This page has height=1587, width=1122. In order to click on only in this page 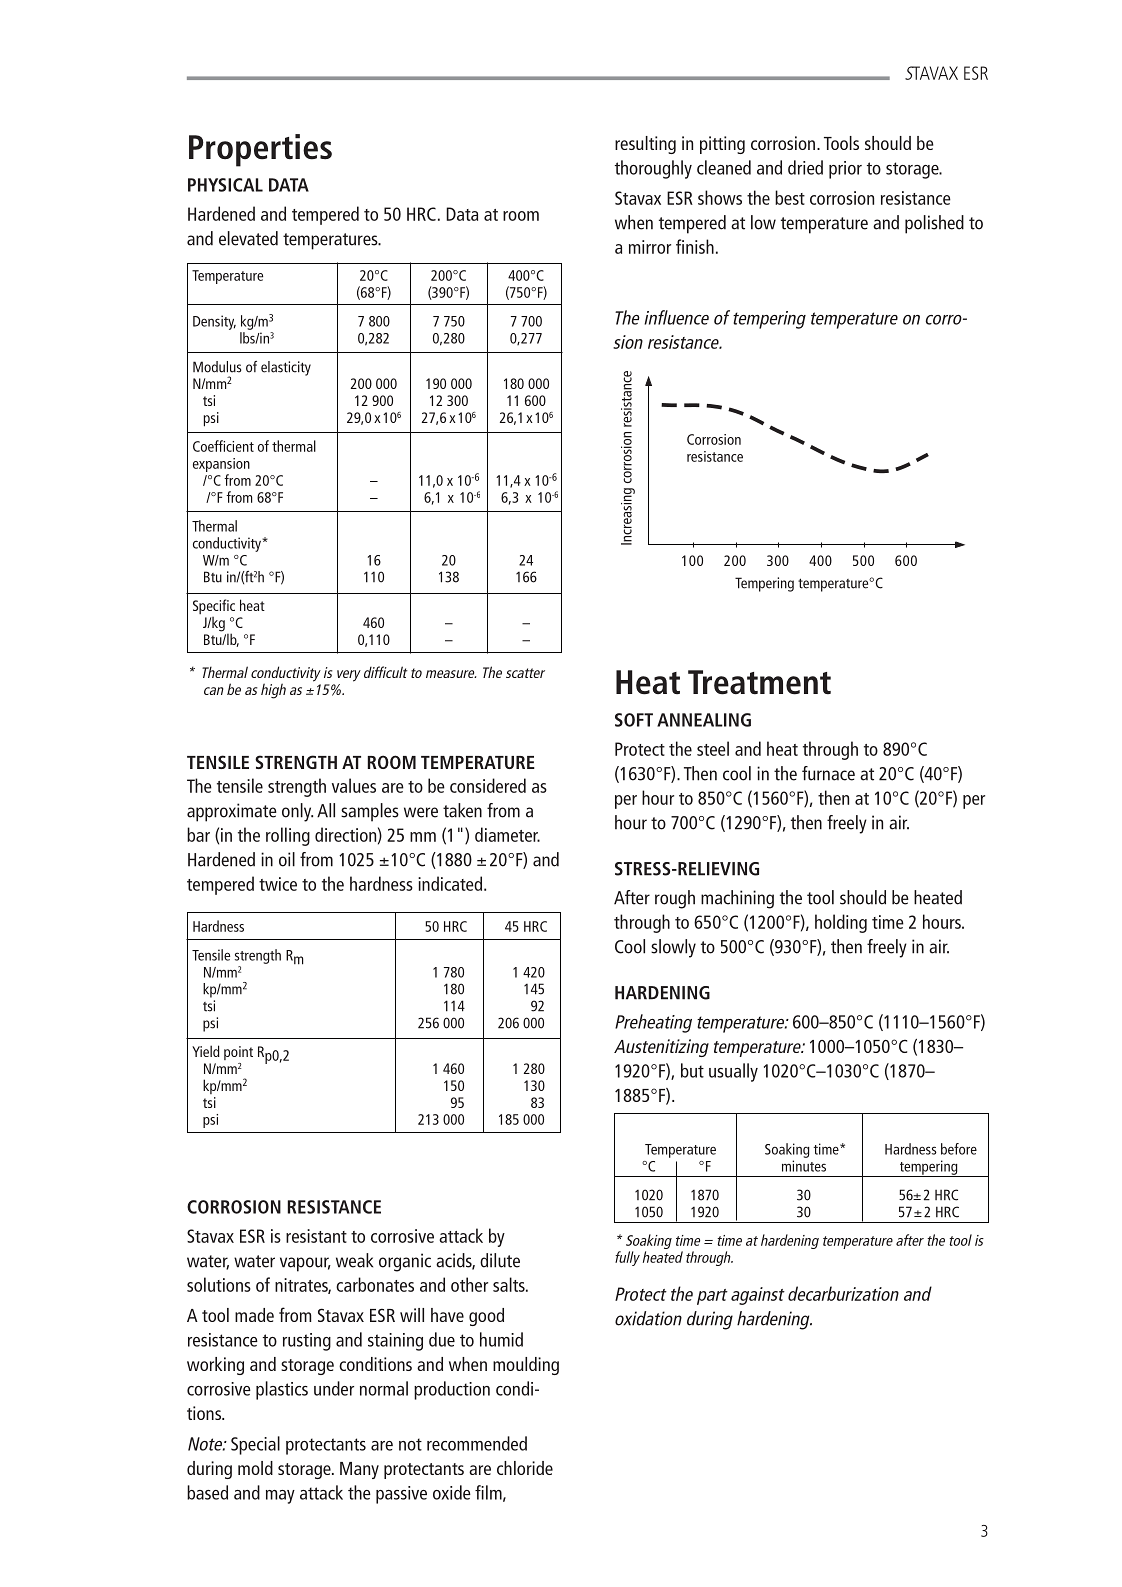, I will do `click(297, 812)`.
